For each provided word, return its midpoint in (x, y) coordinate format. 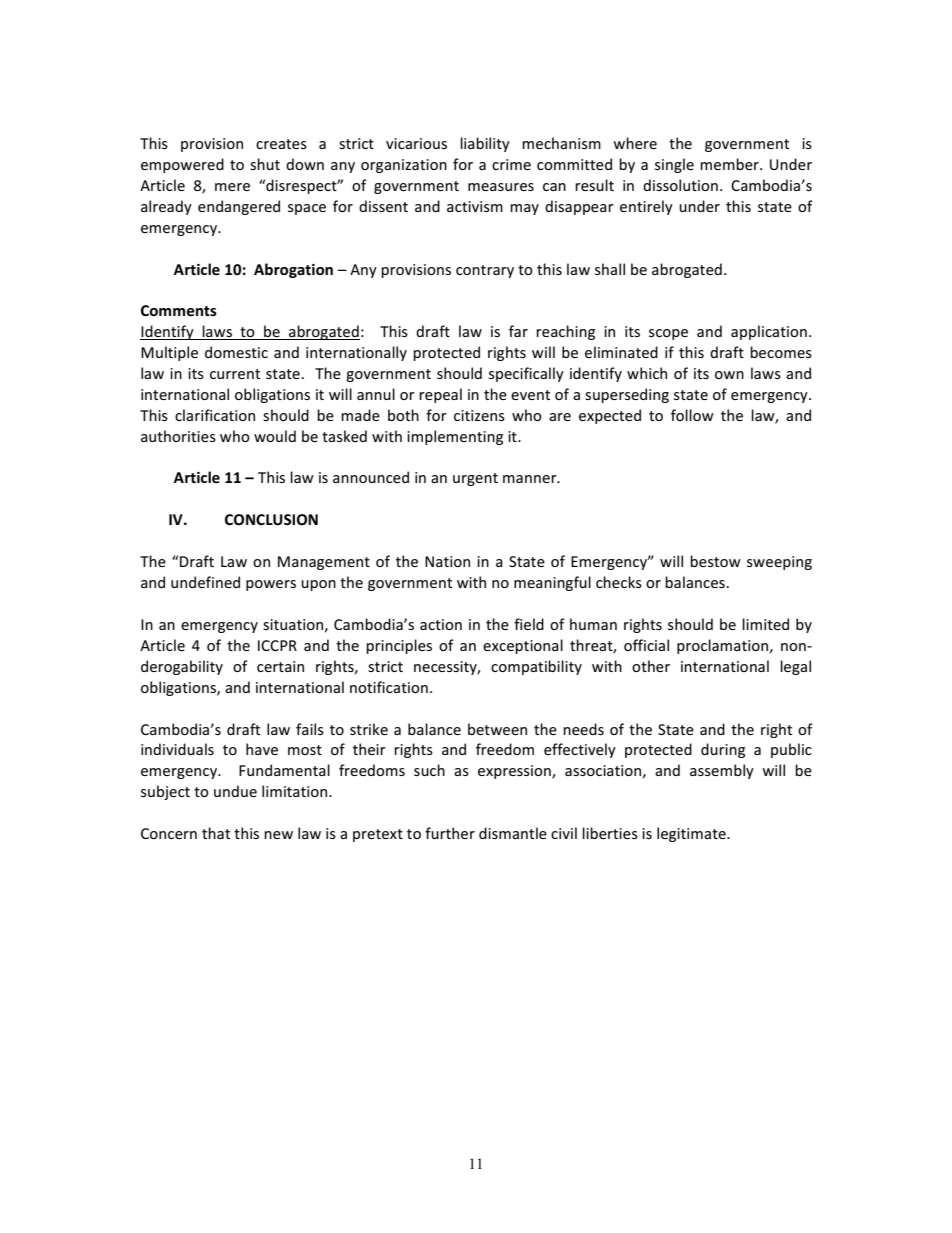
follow (692, 415)
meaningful (552, 583)
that (216, 833)
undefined (205, 582)
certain (280, 666)
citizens (479, 415)
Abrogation (293, 270)
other (651, 666)
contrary (485, 271)
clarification (215, 415)
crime (511, 164)
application (769, 332)
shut (265, 164)
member (730, 164)
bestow (715, 561)
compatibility (536, 667)
